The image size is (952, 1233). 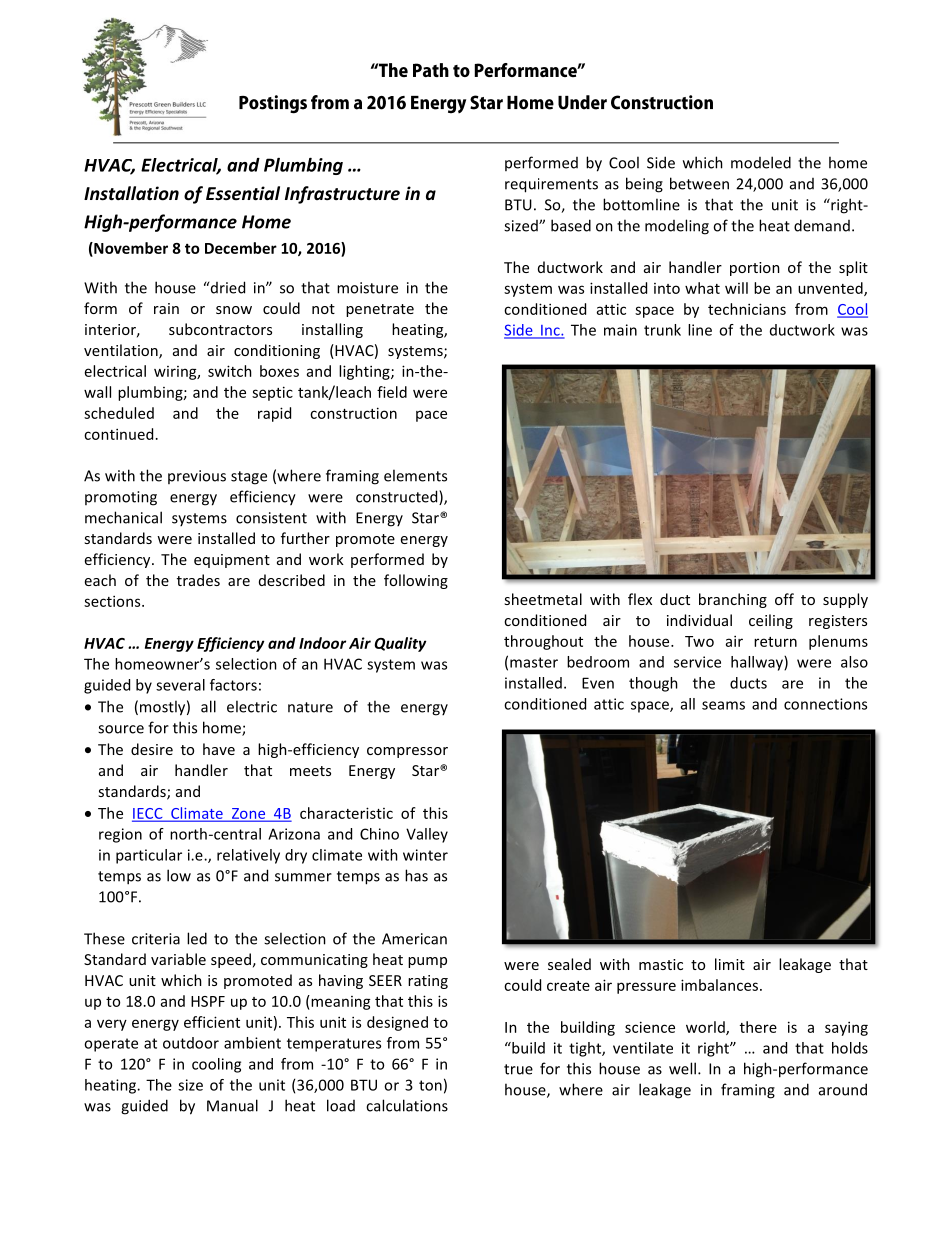 I want to click on there, so click(x=758, y=1027).
